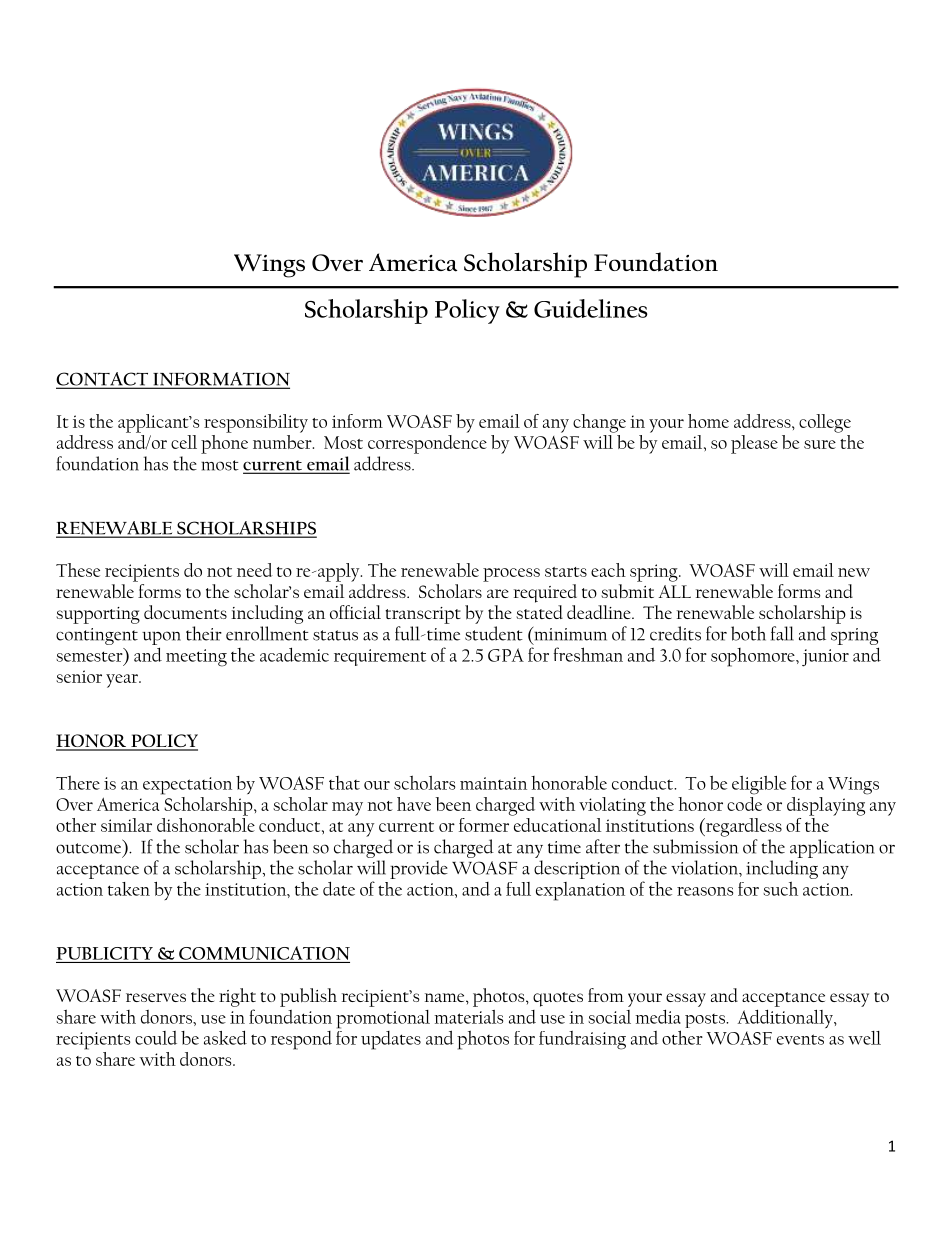 The height and width of the screenshot is (1233, 952). I want to click on could, so click(156, 1038).
